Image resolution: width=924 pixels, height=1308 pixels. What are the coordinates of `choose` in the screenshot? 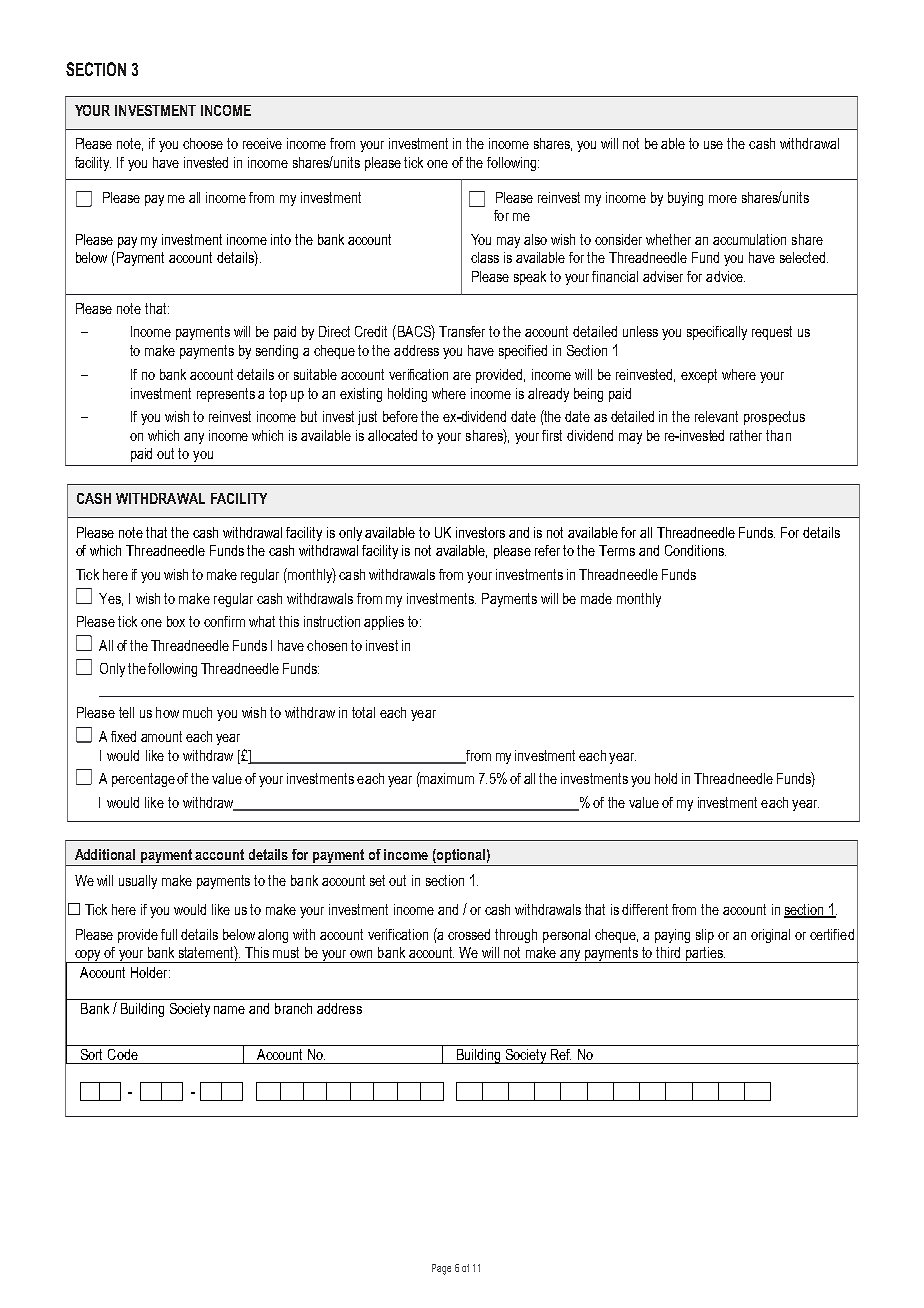 It's located at (203, 143).
